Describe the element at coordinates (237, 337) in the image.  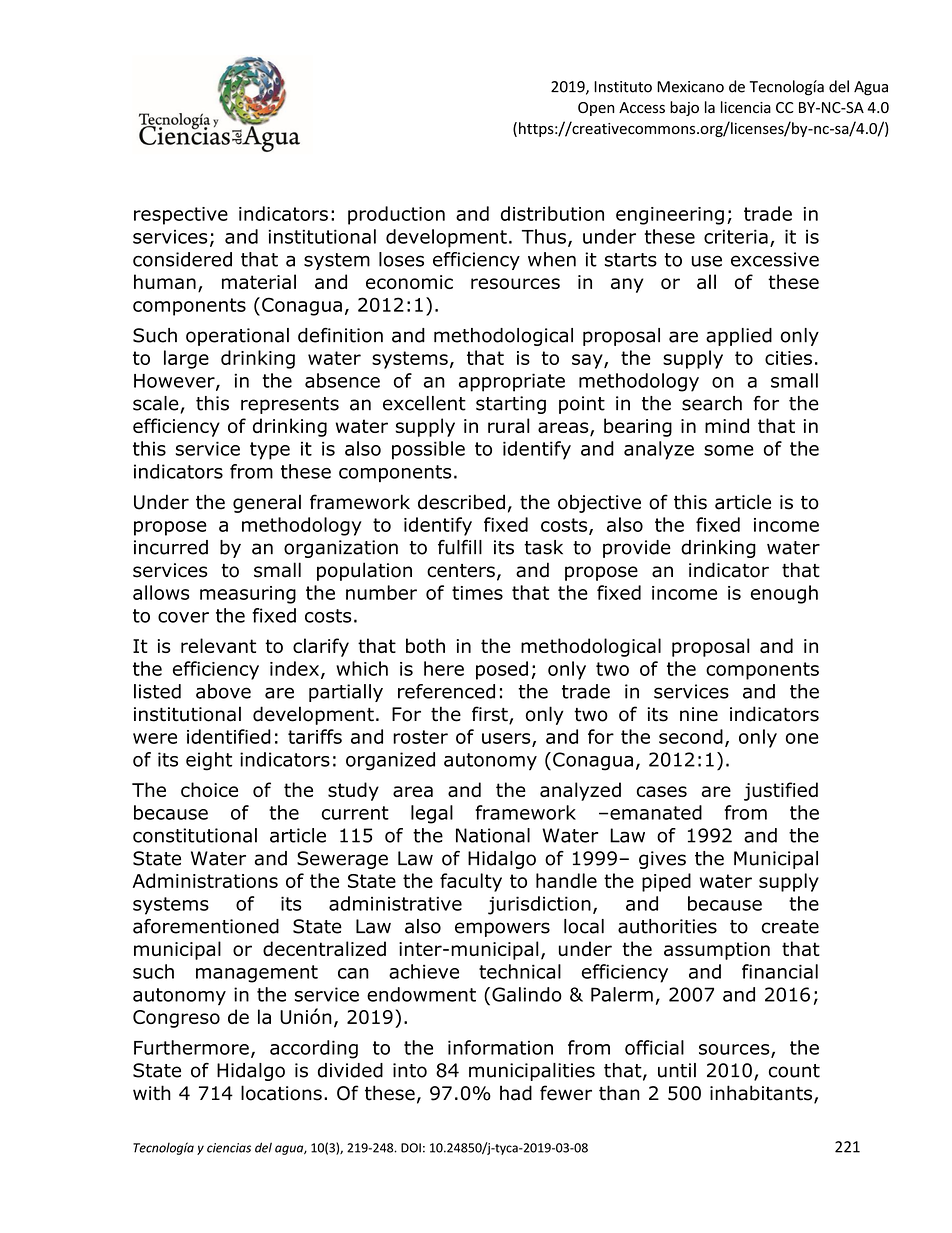
I see `operational` at that location.
